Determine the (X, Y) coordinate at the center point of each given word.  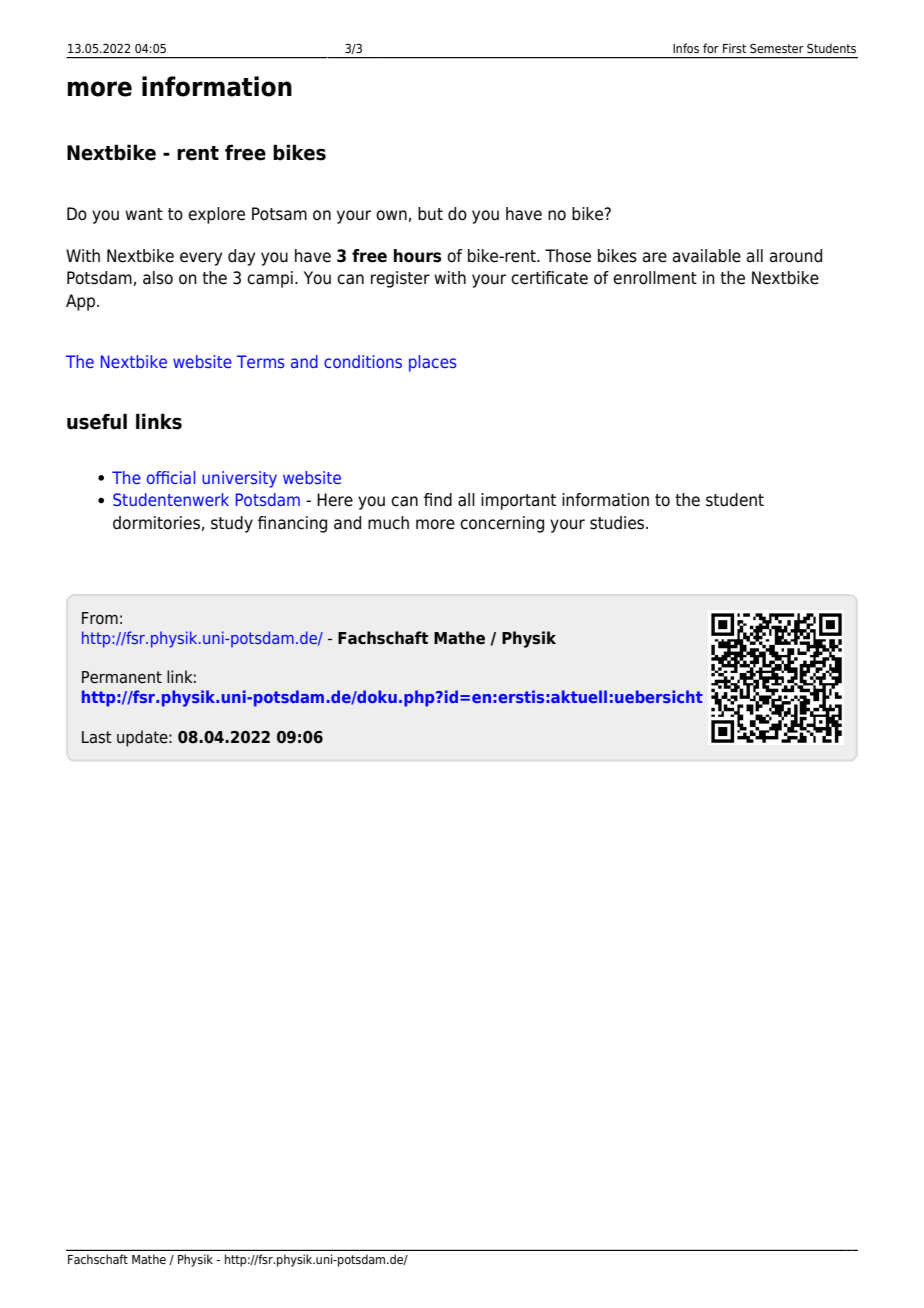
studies (618, 523)
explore (216, 215)
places (433, 363)
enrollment (655, 278)
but (430, 214)
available (707, 256)
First (735, 48)
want (144, 214)
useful (97, 421)
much (388, 523)
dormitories (156, 523)
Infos (686, 48)
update (143, 738)
